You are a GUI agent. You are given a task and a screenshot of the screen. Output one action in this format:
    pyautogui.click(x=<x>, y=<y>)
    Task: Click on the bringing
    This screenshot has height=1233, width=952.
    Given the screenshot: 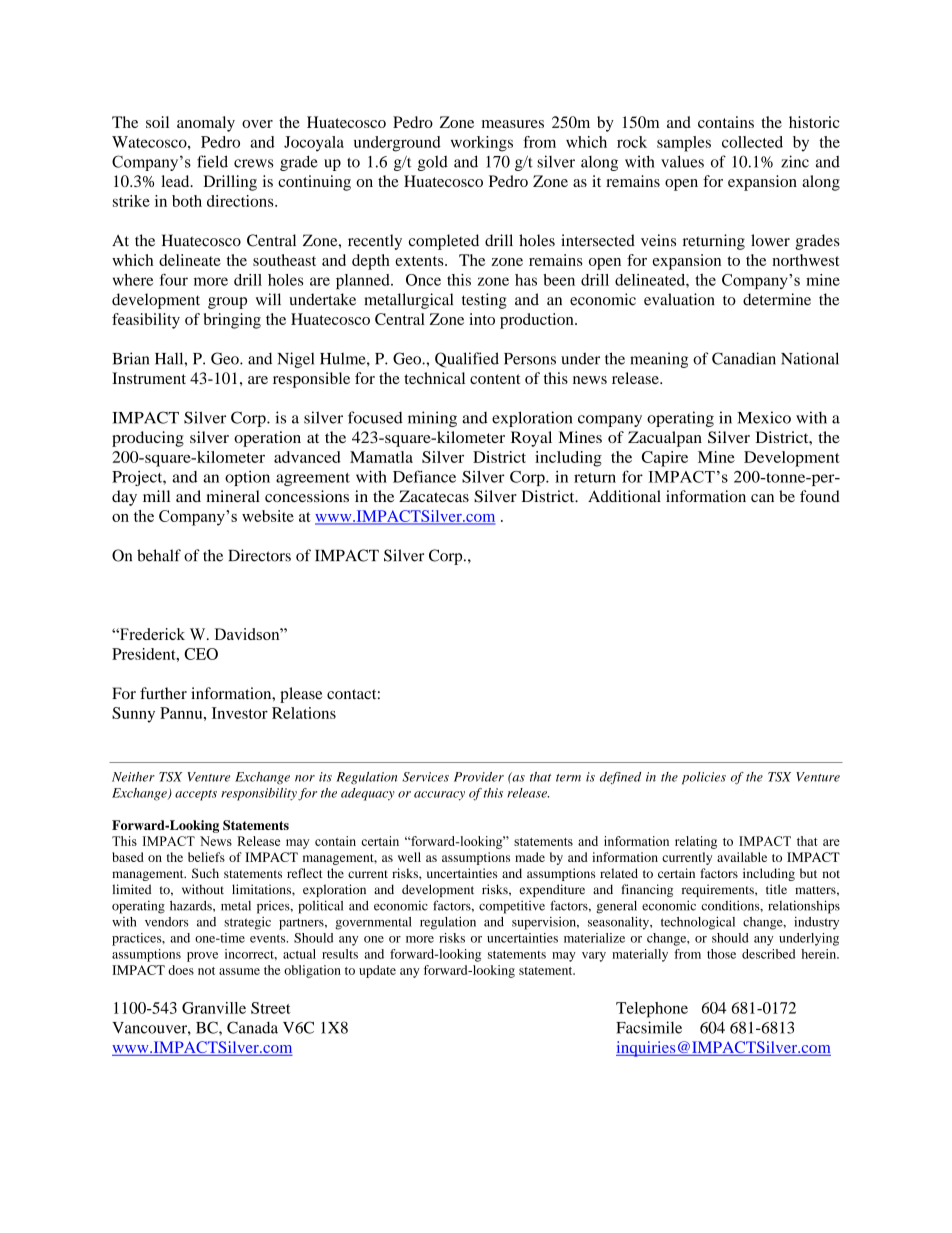 What is the action you would take?
    pyautogui.click(x=232, y=321)
